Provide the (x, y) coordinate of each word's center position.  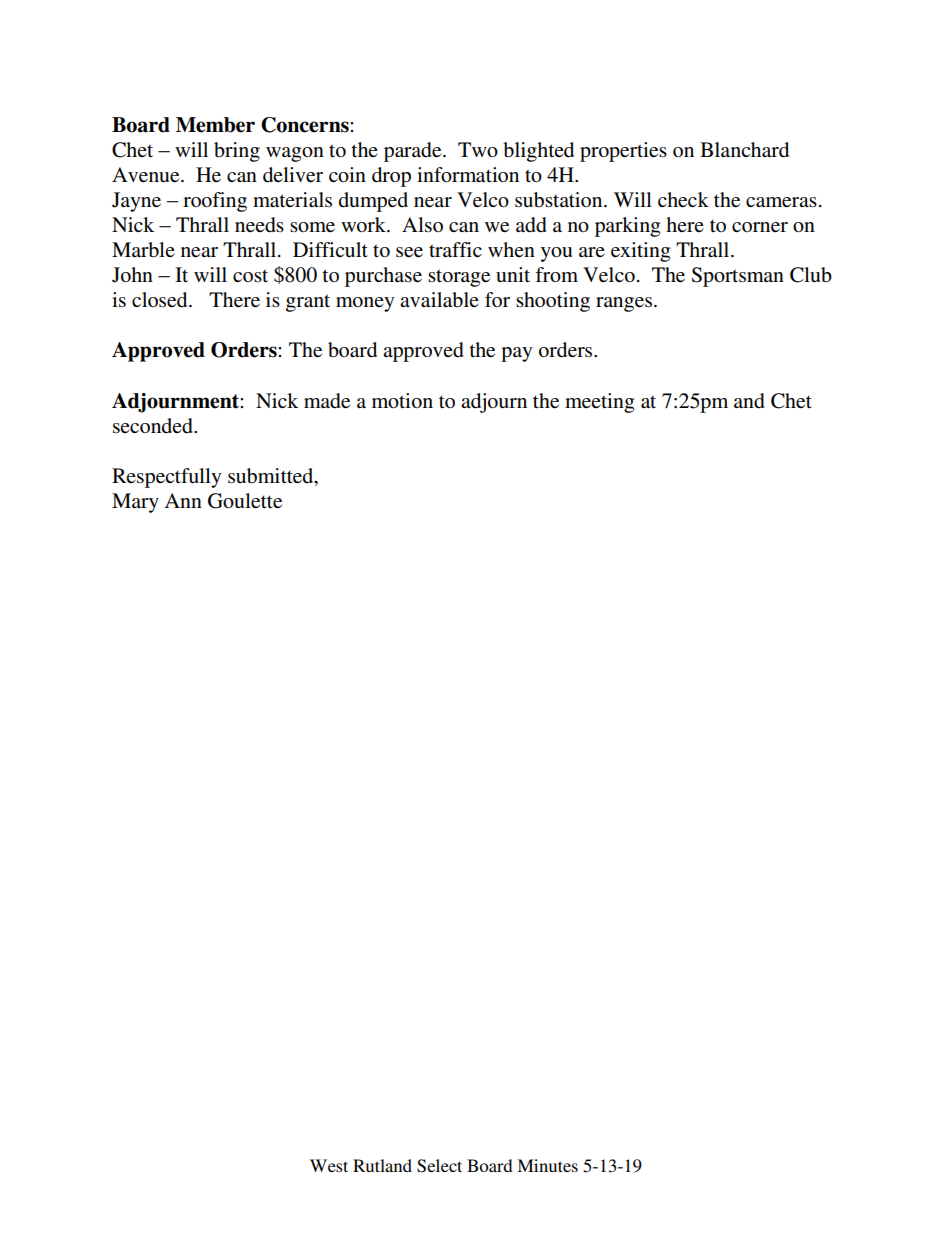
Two (478, 149)
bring (237, 152)
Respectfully (166, 478)
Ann (183, 500)
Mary (135, 503)
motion (402, 401)
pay (516, 354)
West (329, 1165)
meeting (599, 403)
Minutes (547, 1165)
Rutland (382, 1165)
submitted (272, 476)
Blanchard (744, 150)
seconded (154, 426)
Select (439, 1166)
